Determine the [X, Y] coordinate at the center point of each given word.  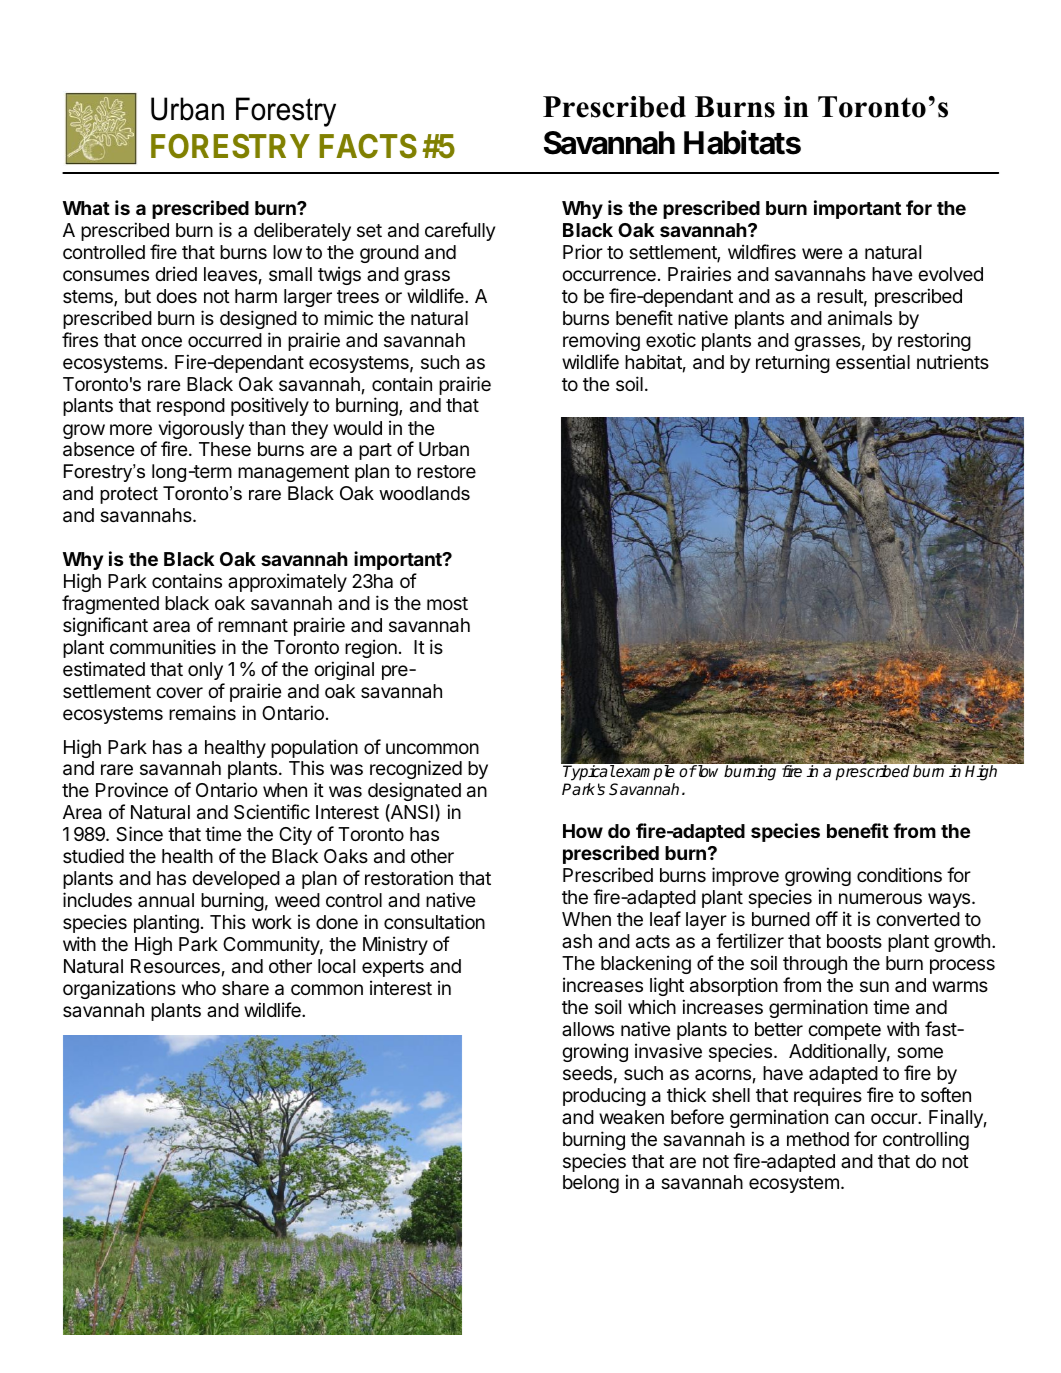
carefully [460, 231]
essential [873, 361]
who [199, 988]
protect [129, 495]
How [583, 831]
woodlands [424, 493]
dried [176, 273]
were [822, 253]
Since [139, 834]
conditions [899, 874]
